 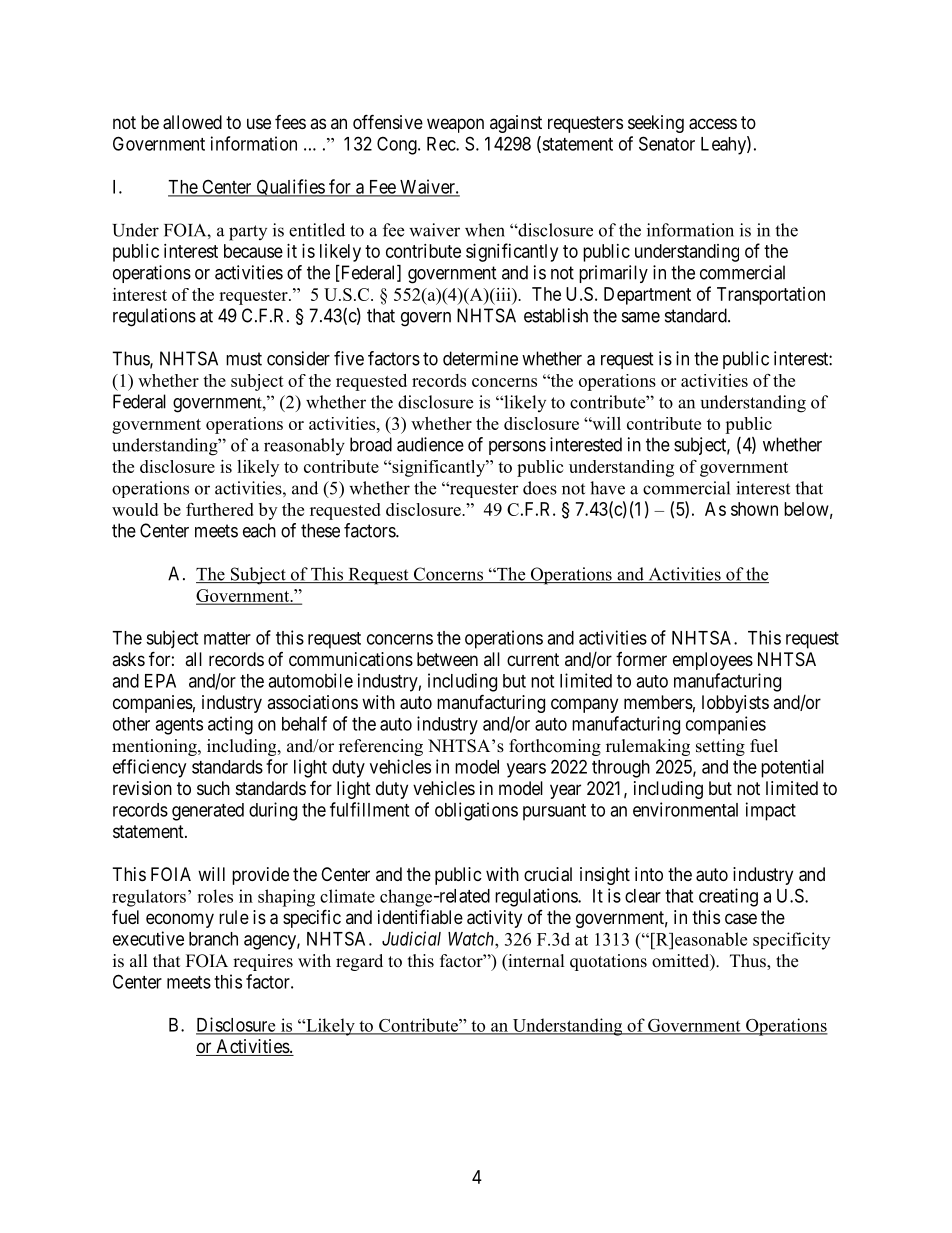 What do you see at coordinates (381, 747) in the document?
I see `referencing` at bounding box center [381, 747].
